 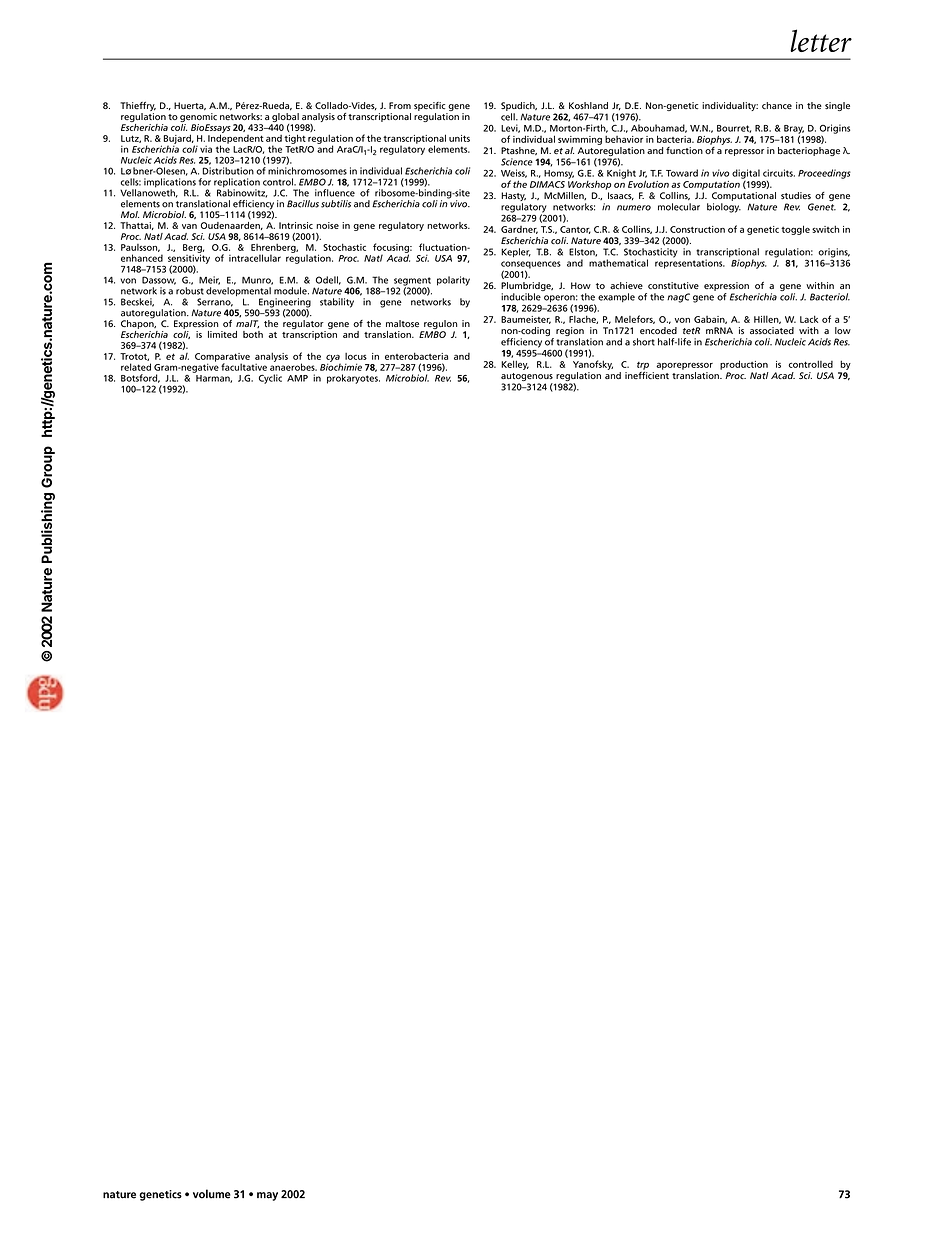 What do you see at coordinates (515, 365) in the document?
I see `Kelley` at bounding box center [515, 365].
